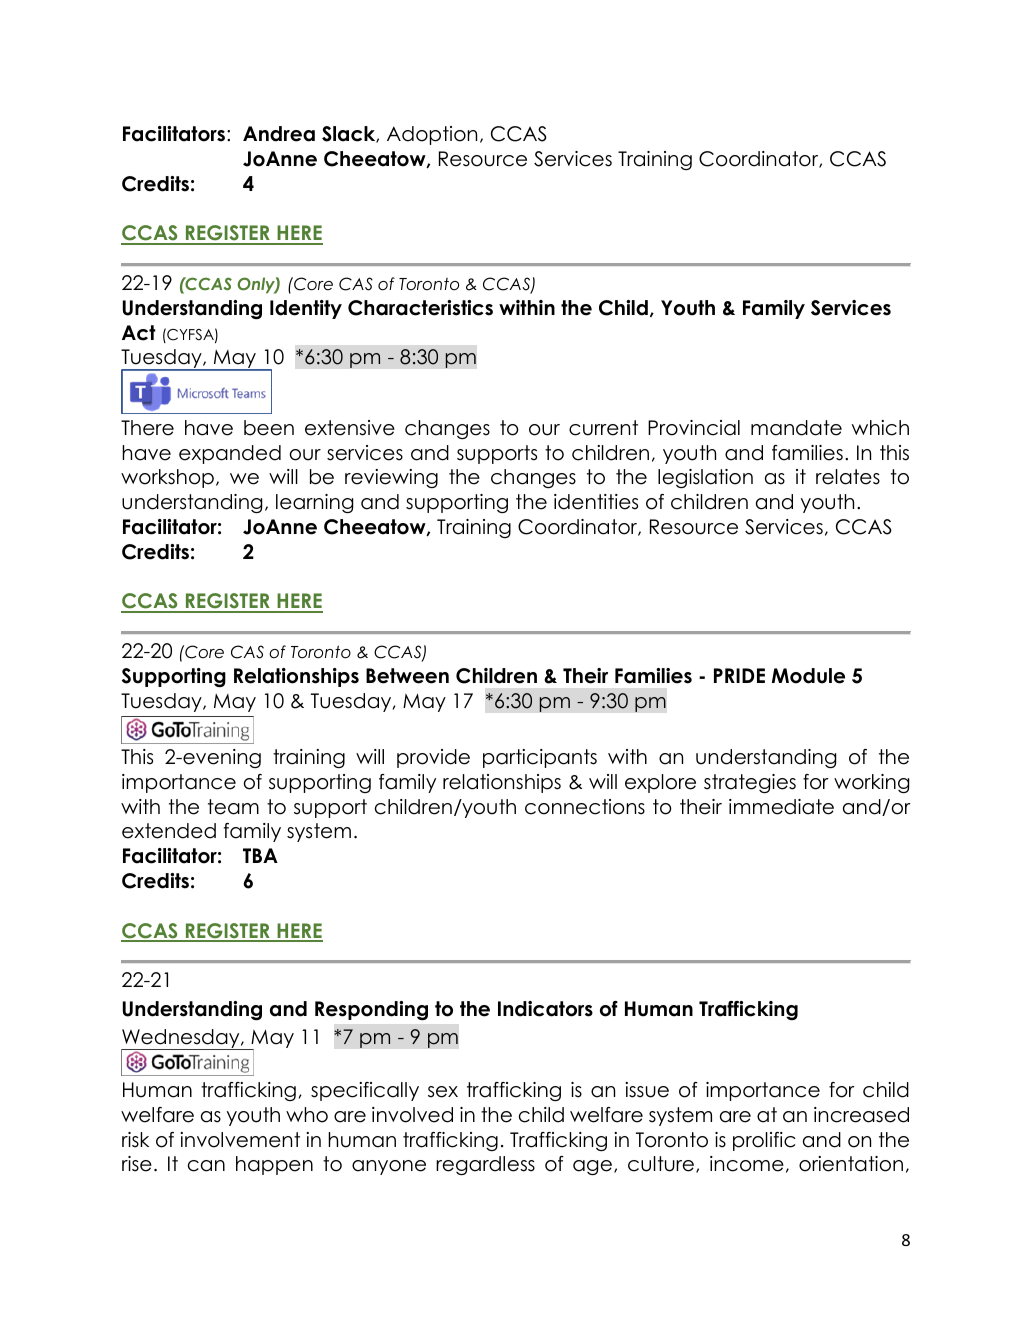 Image resolution: width=1032 pixels, height=1335 pixels. Describe the element at coordinates (269, 428) in the image. I see `been` at that location.
